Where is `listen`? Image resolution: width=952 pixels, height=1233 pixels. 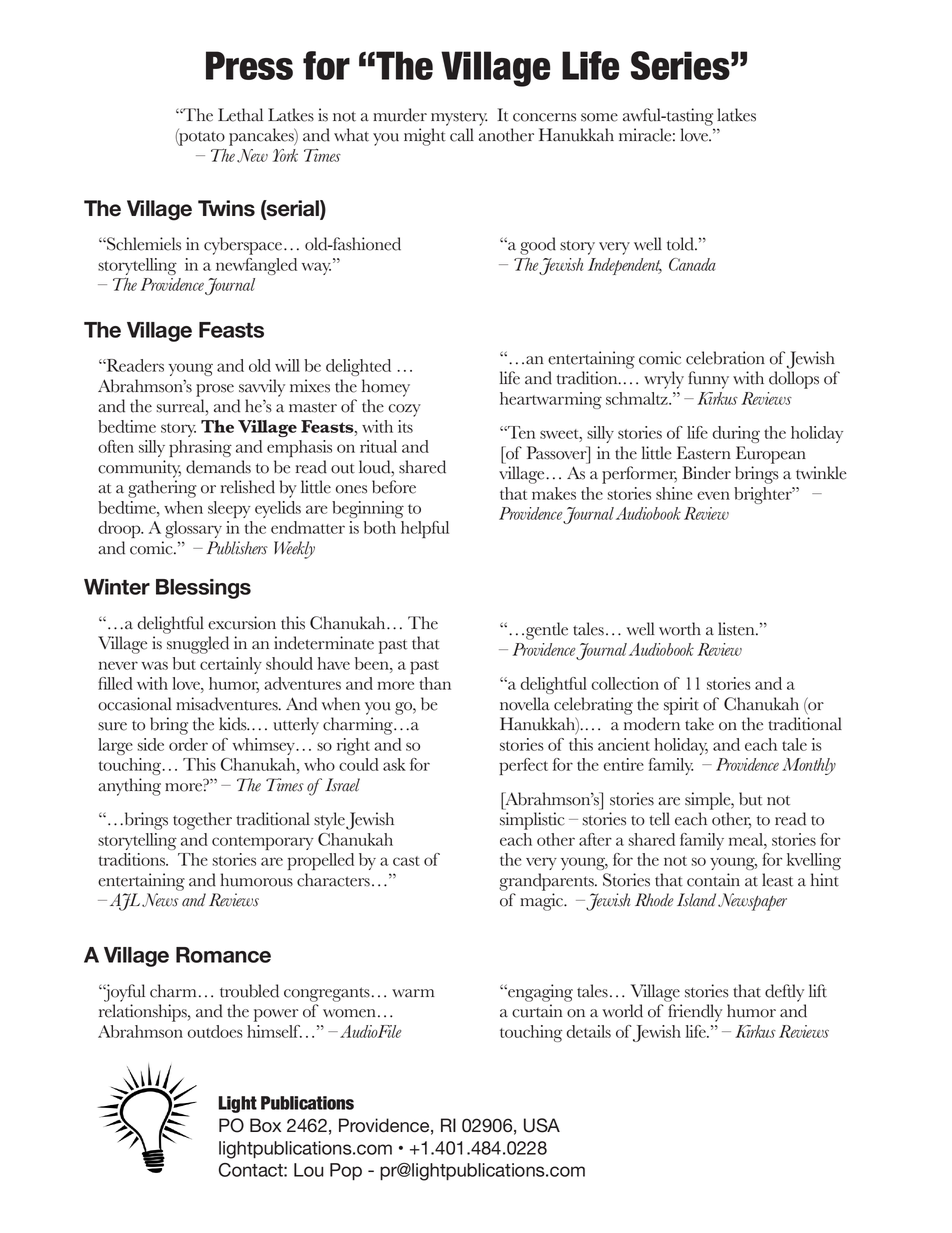 listen is located at coordinates (737, 629).
